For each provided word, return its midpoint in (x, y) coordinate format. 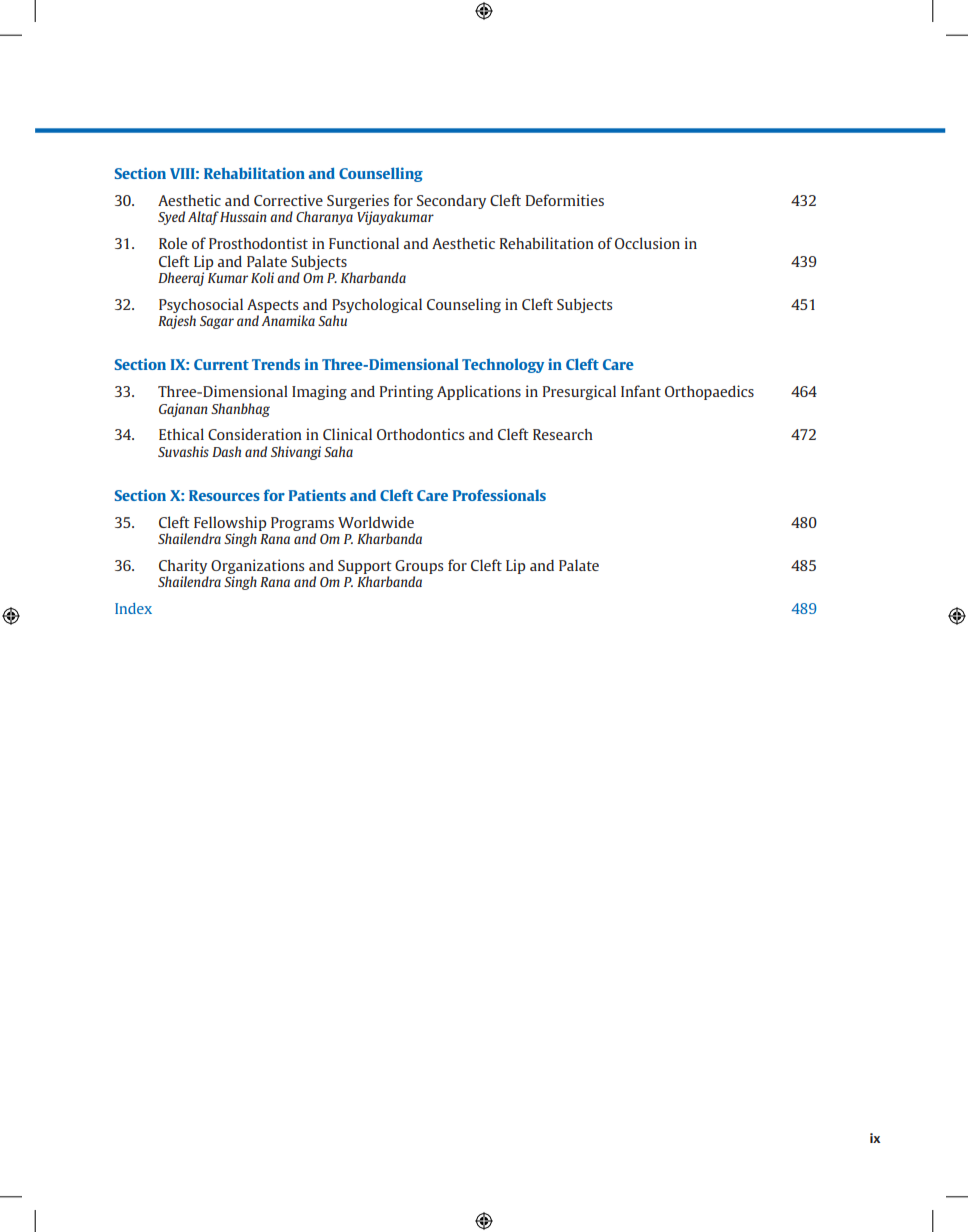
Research (563, 434)
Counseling (464, 305)
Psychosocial (201, 305)
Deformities (565, 200)
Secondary (451, 202)
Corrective (288, 200)
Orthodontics (420, 434)
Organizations (257, 568)
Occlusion (647, 243)
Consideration (255, 434)
